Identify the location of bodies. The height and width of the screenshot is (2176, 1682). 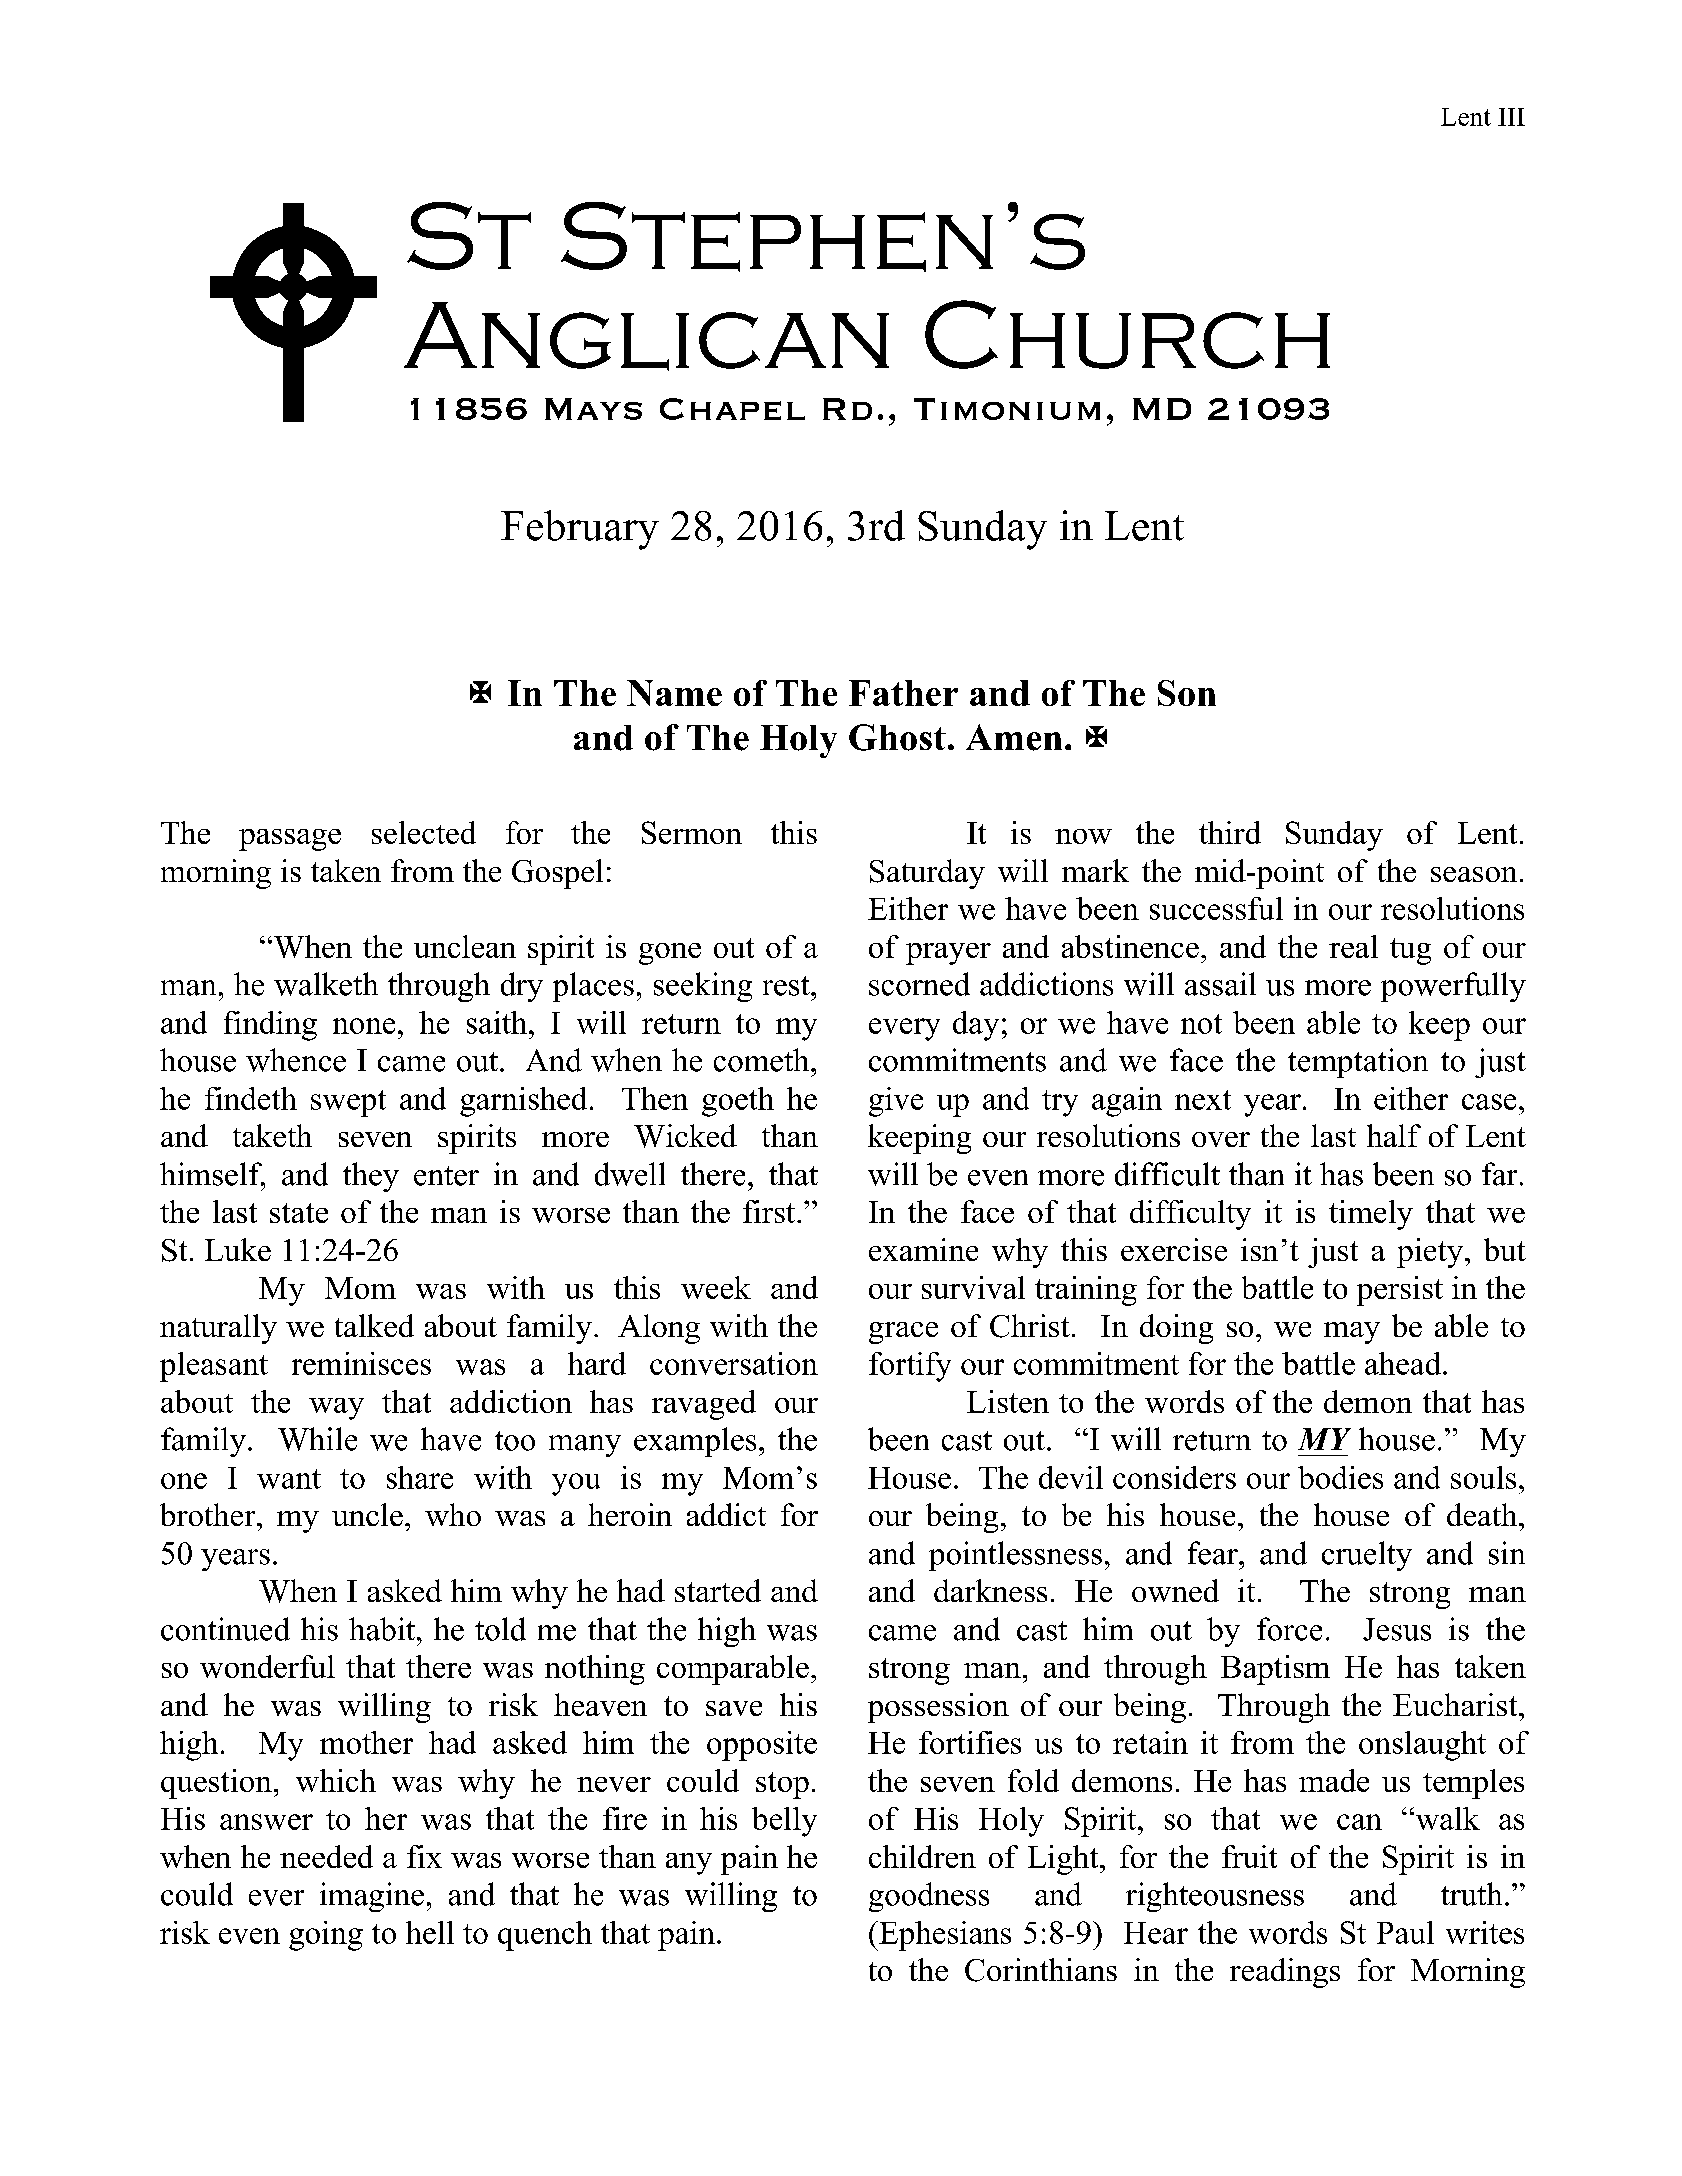
(1340, 1477).
